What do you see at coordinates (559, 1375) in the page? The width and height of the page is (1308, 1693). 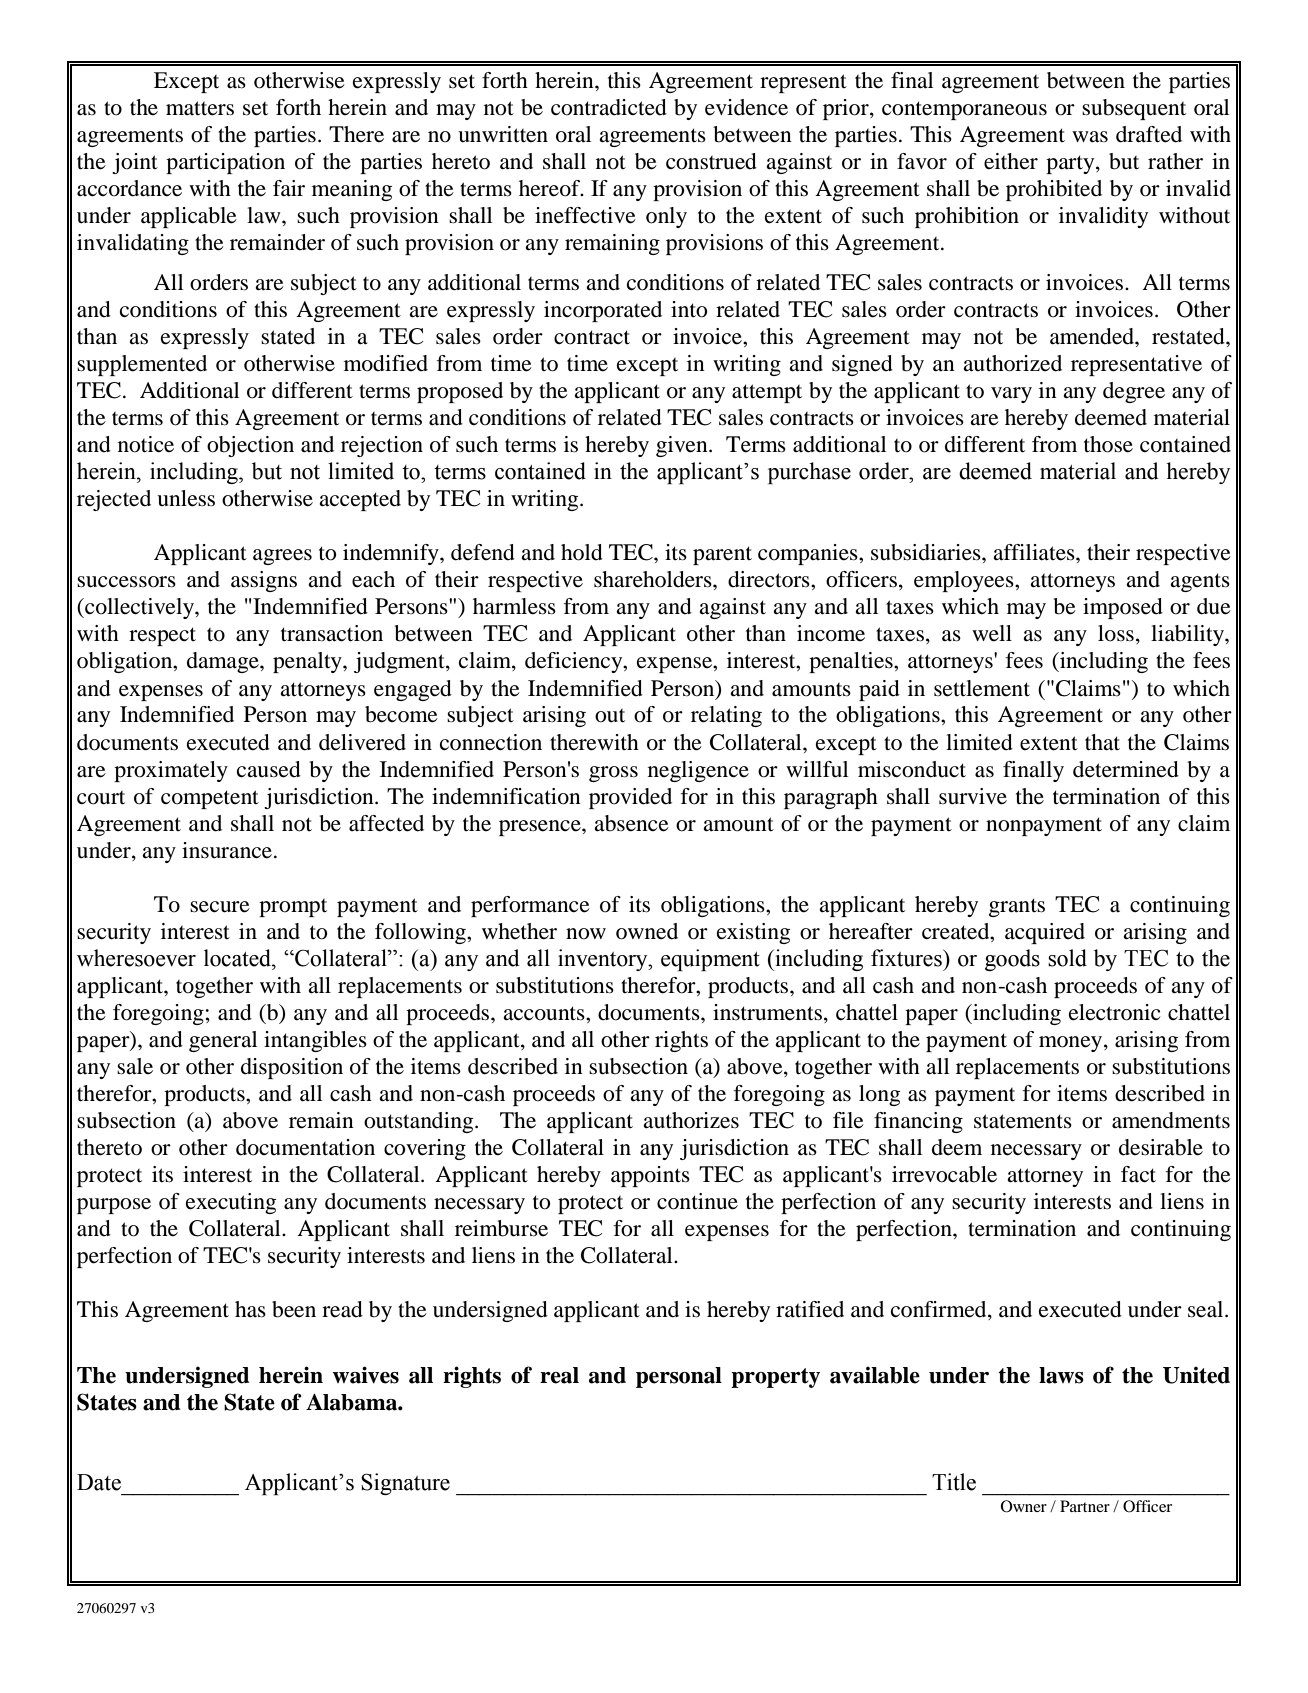 I see `real` at bounding box center [559, 1375].
